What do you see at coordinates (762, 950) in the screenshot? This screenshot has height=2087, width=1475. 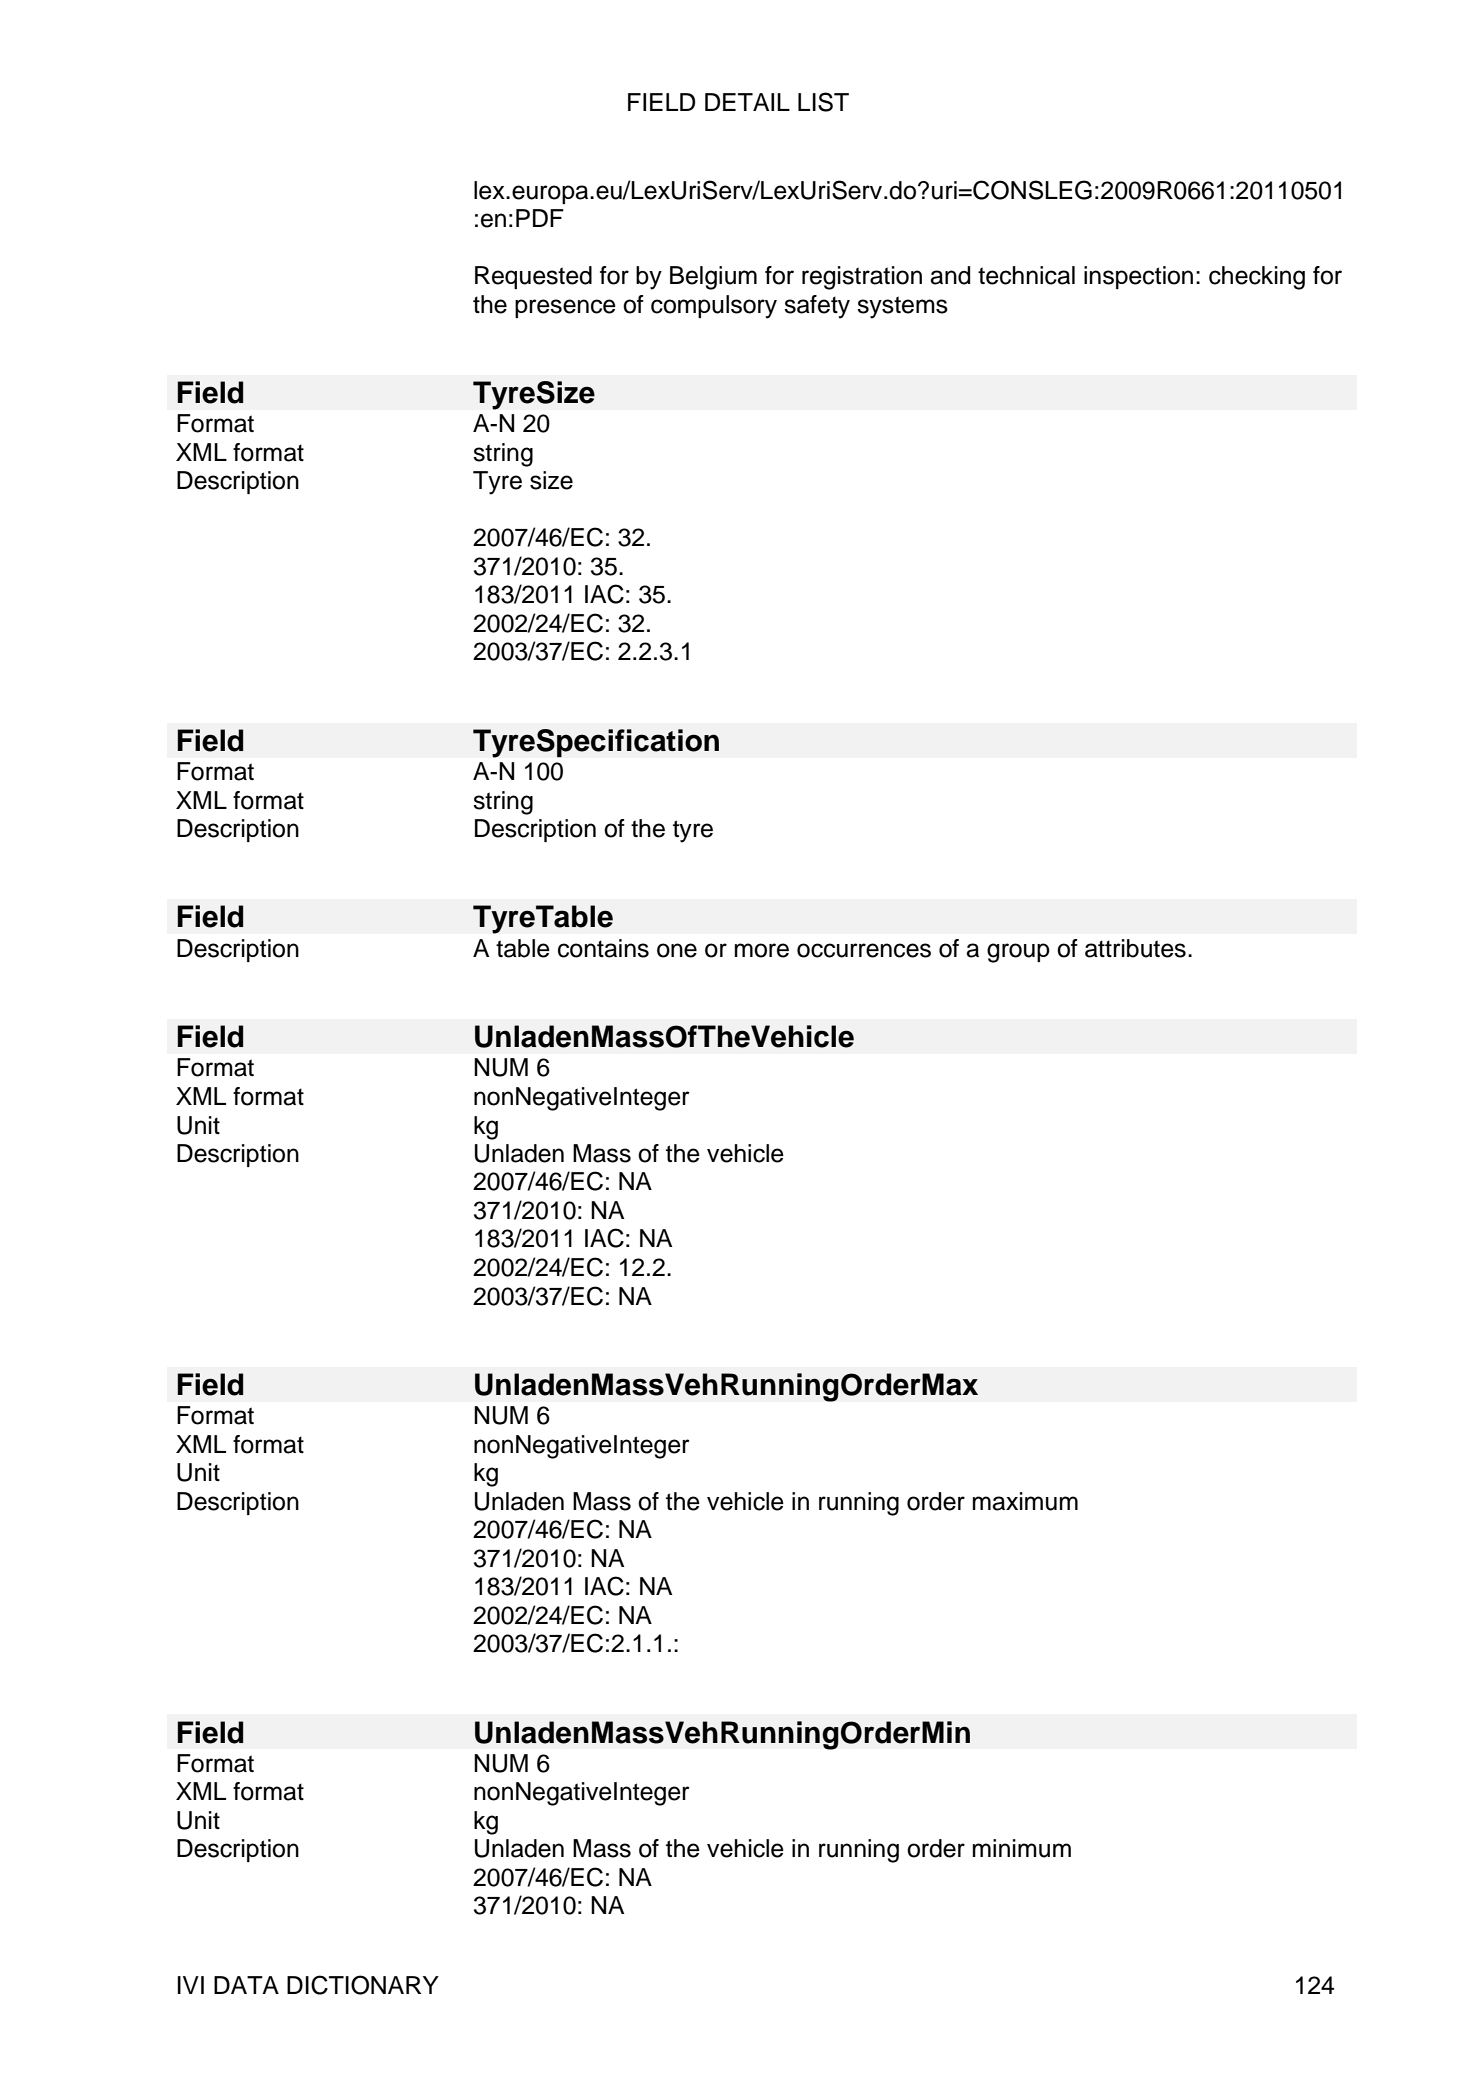 I see `more` at bounding box center [762, 950].
